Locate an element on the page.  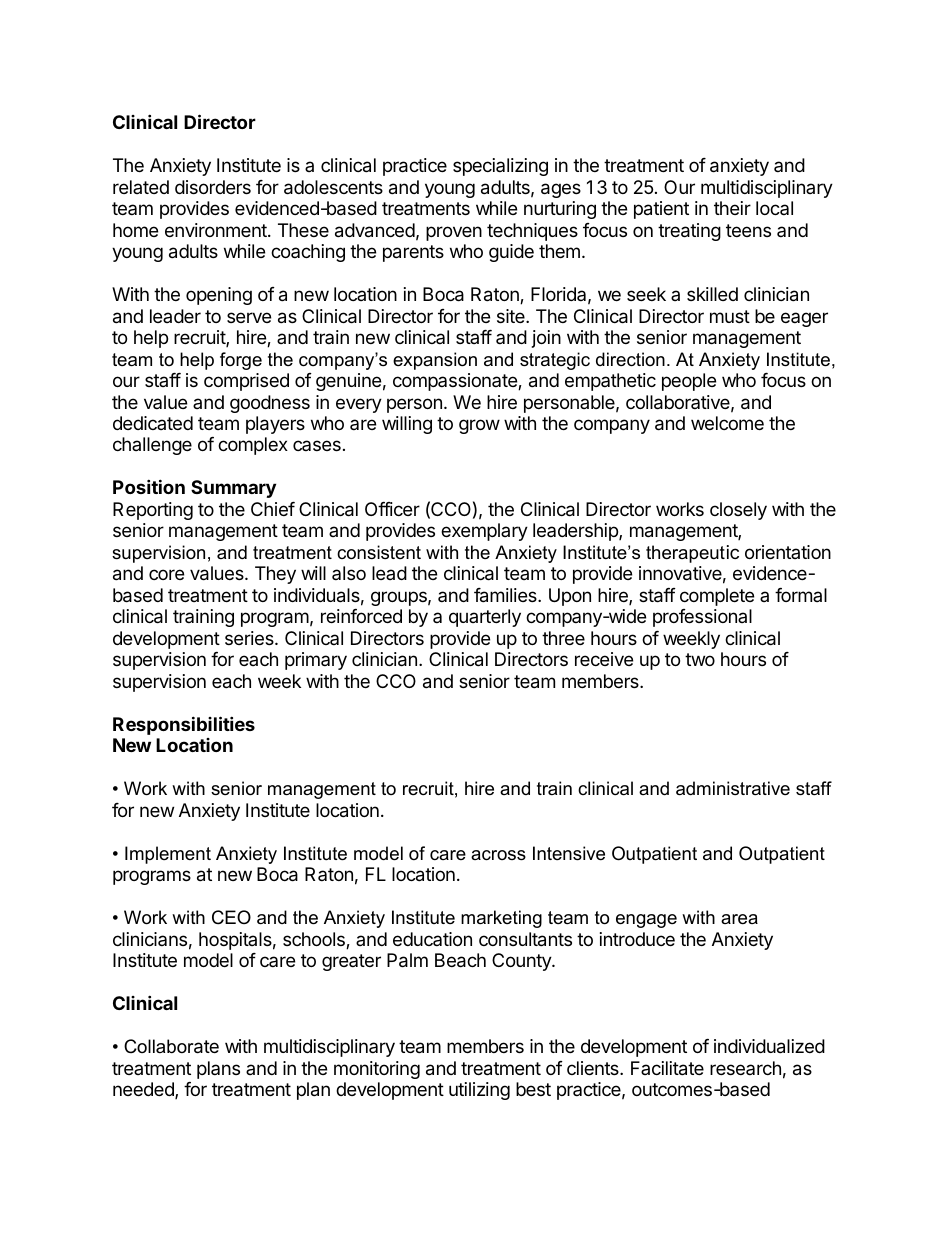
administrative is located at coordinates (733, 788).
